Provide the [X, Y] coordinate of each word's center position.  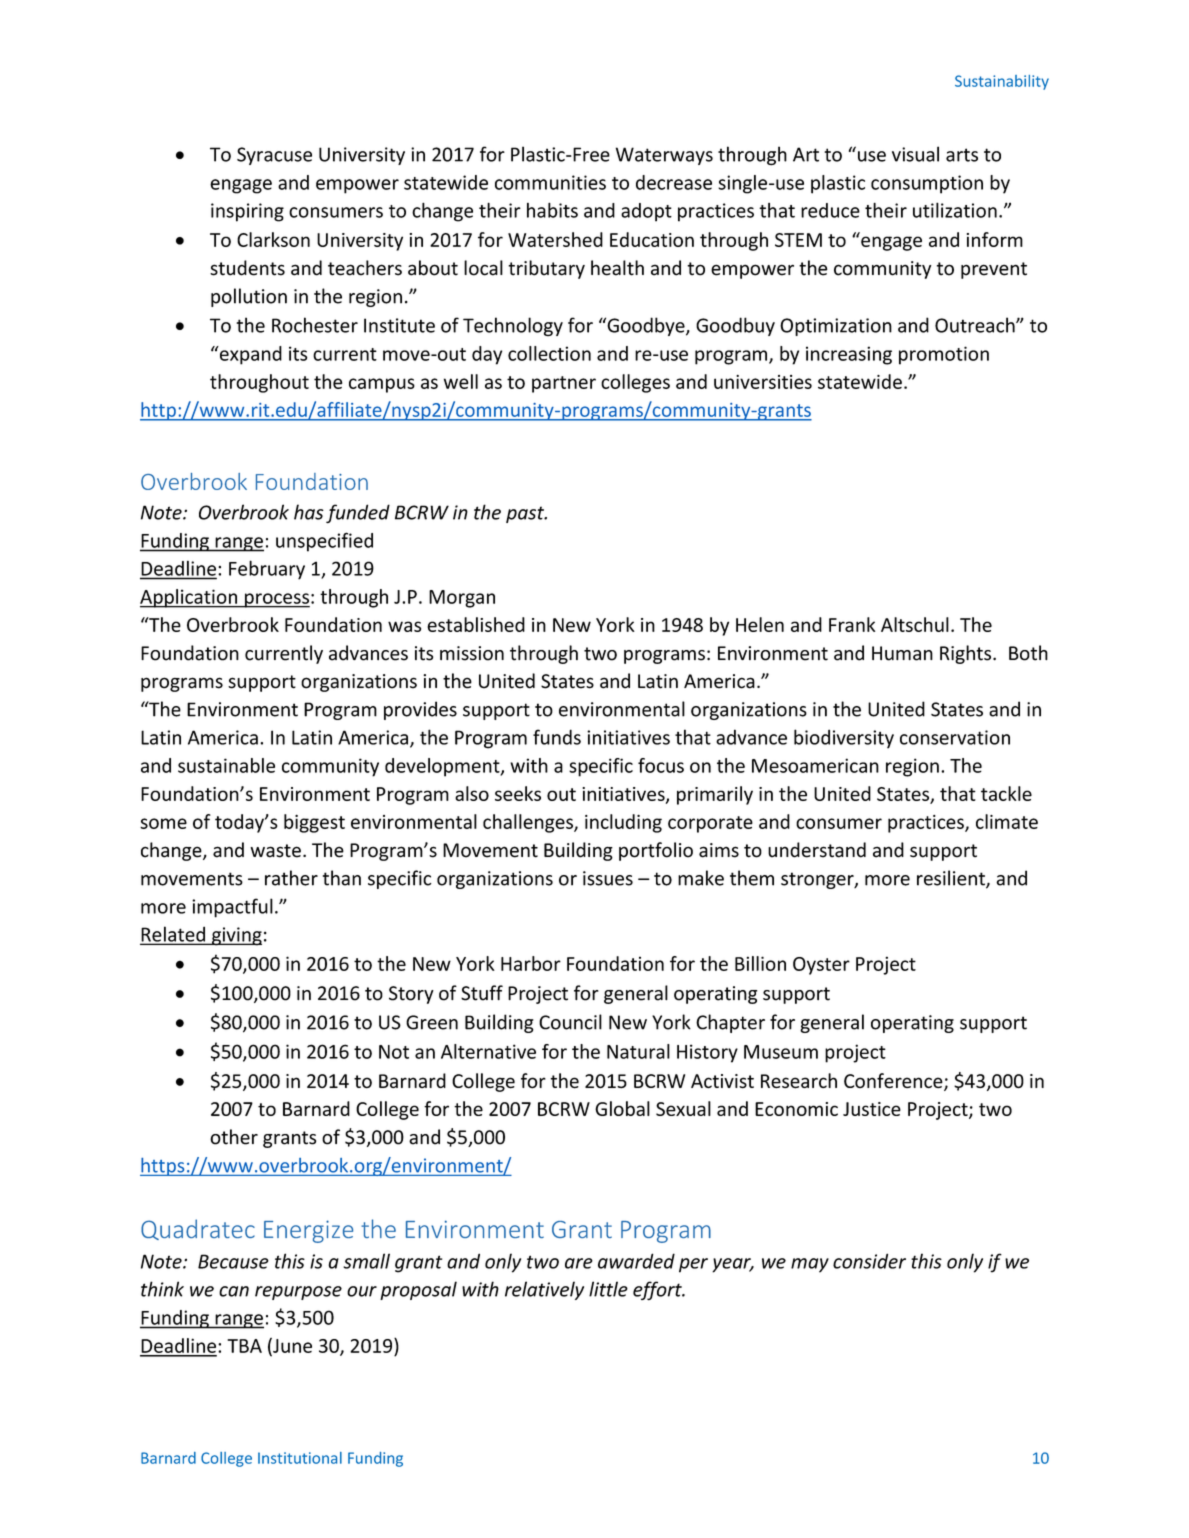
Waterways [664, 156]
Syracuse [274, 156]
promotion [944, 355]
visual [915, 154]
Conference [894, 1082]
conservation [955, 737]
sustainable [226, 765]
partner [564, 384]
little [608, 1289]
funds [557, 737]
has [309, 512]
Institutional [300, 1458]
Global [622, 1108]
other [234, 1137]
